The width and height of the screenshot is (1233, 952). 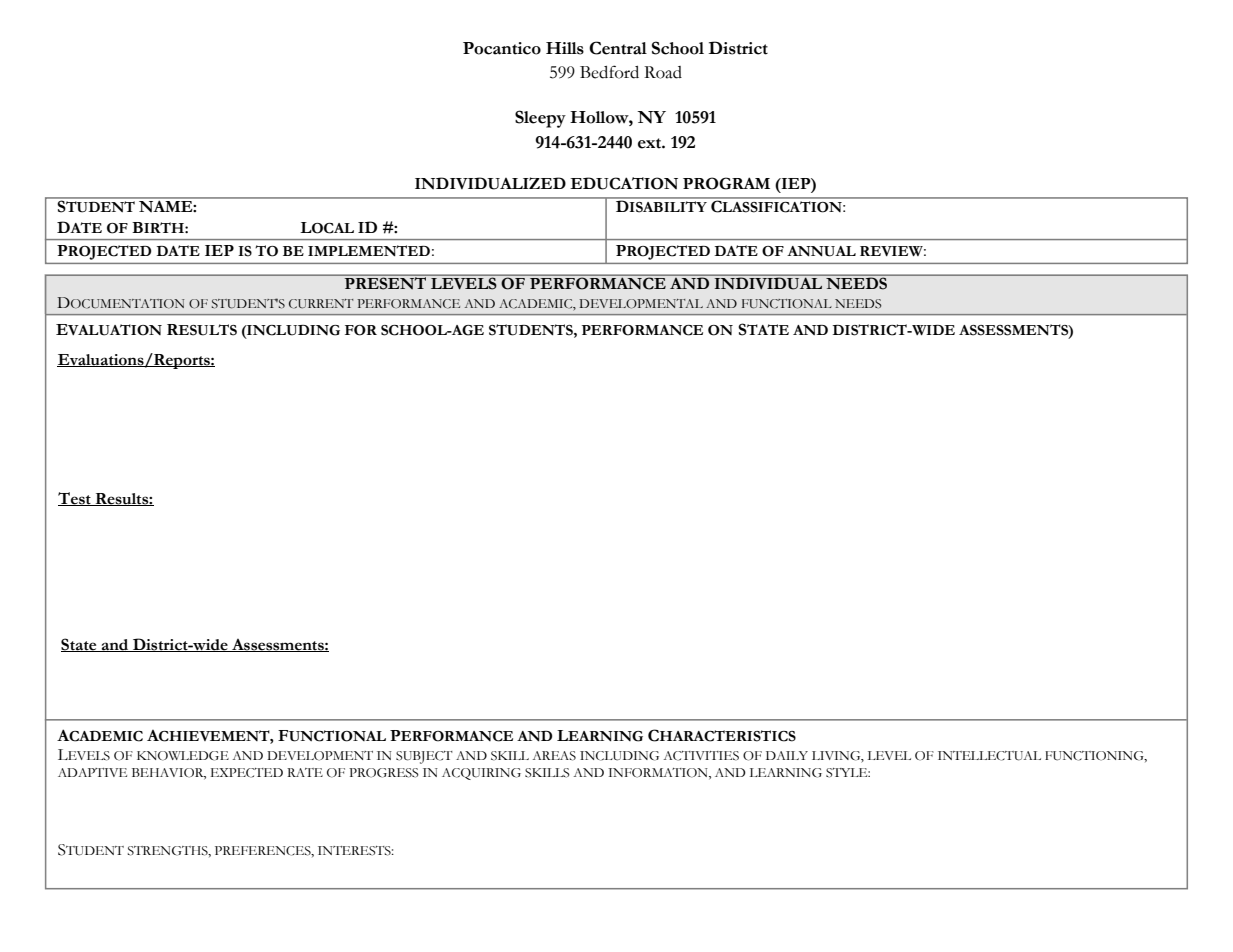 I want to click on CURRENT, so click(x=321, y=304).
